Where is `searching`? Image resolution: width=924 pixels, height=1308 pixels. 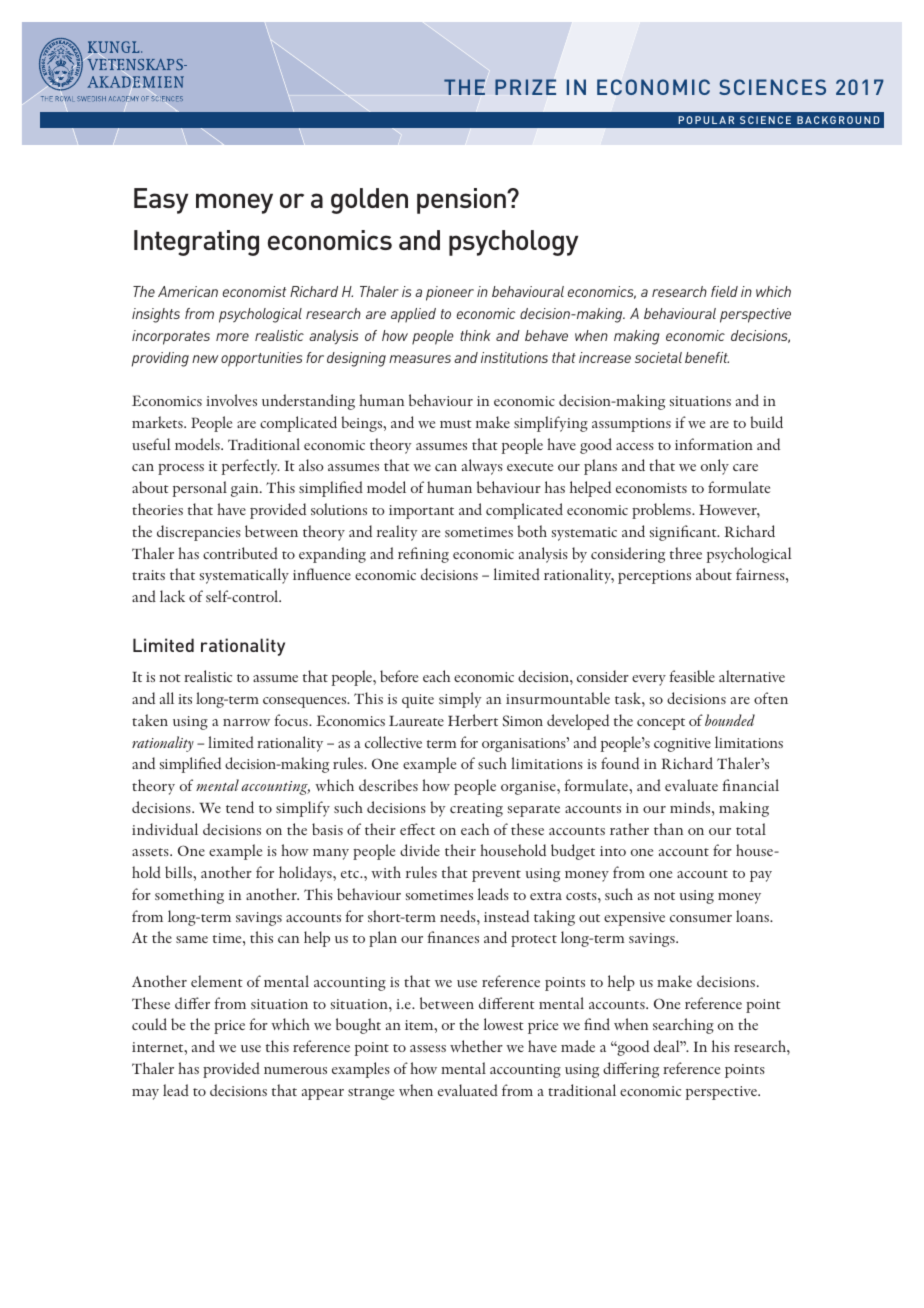 searching is located at coordinates (683, 1026).
